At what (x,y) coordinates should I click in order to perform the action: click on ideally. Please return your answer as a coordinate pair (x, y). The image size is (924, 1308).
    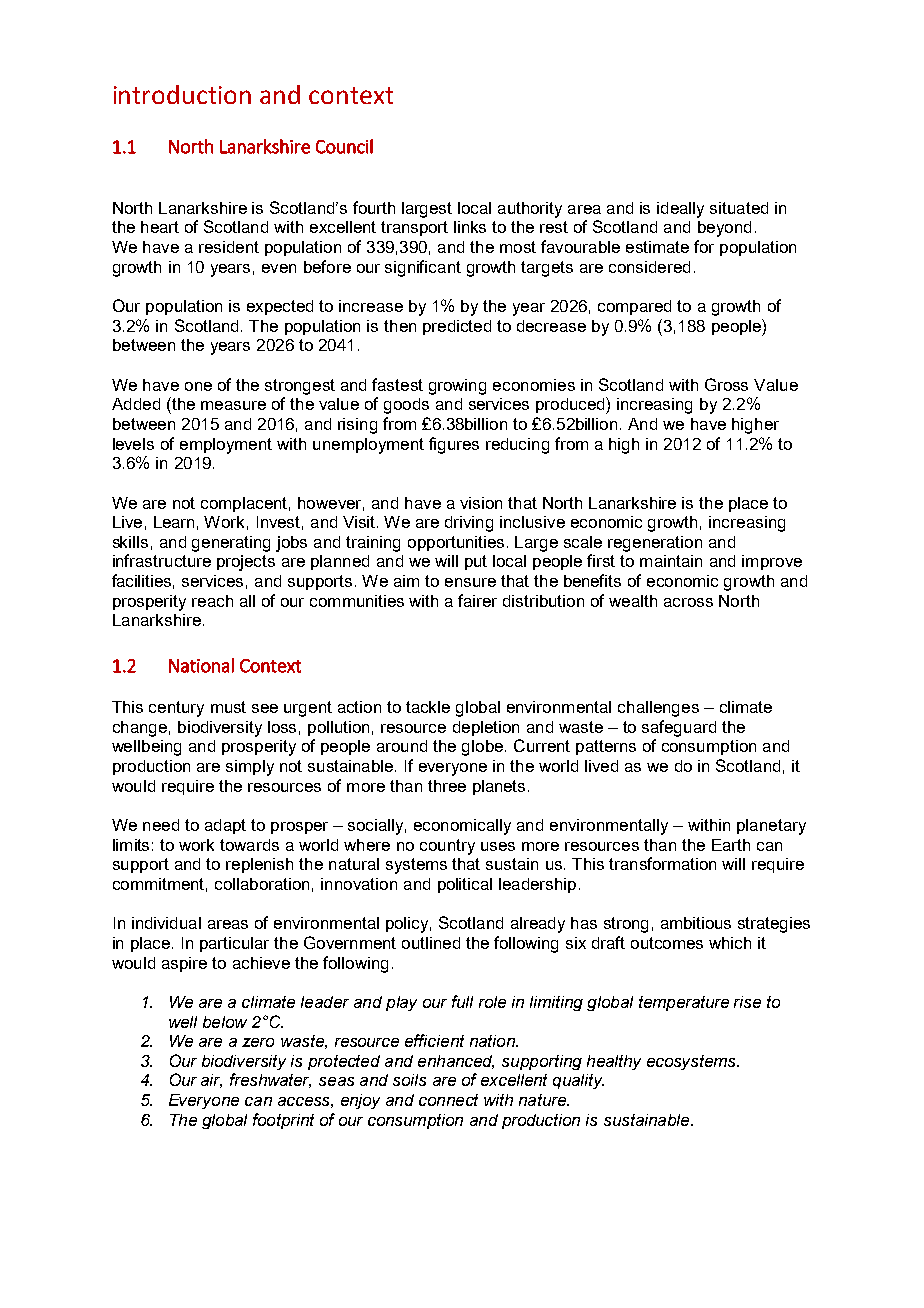
    Looking at the image, I should click on (680, 210).
